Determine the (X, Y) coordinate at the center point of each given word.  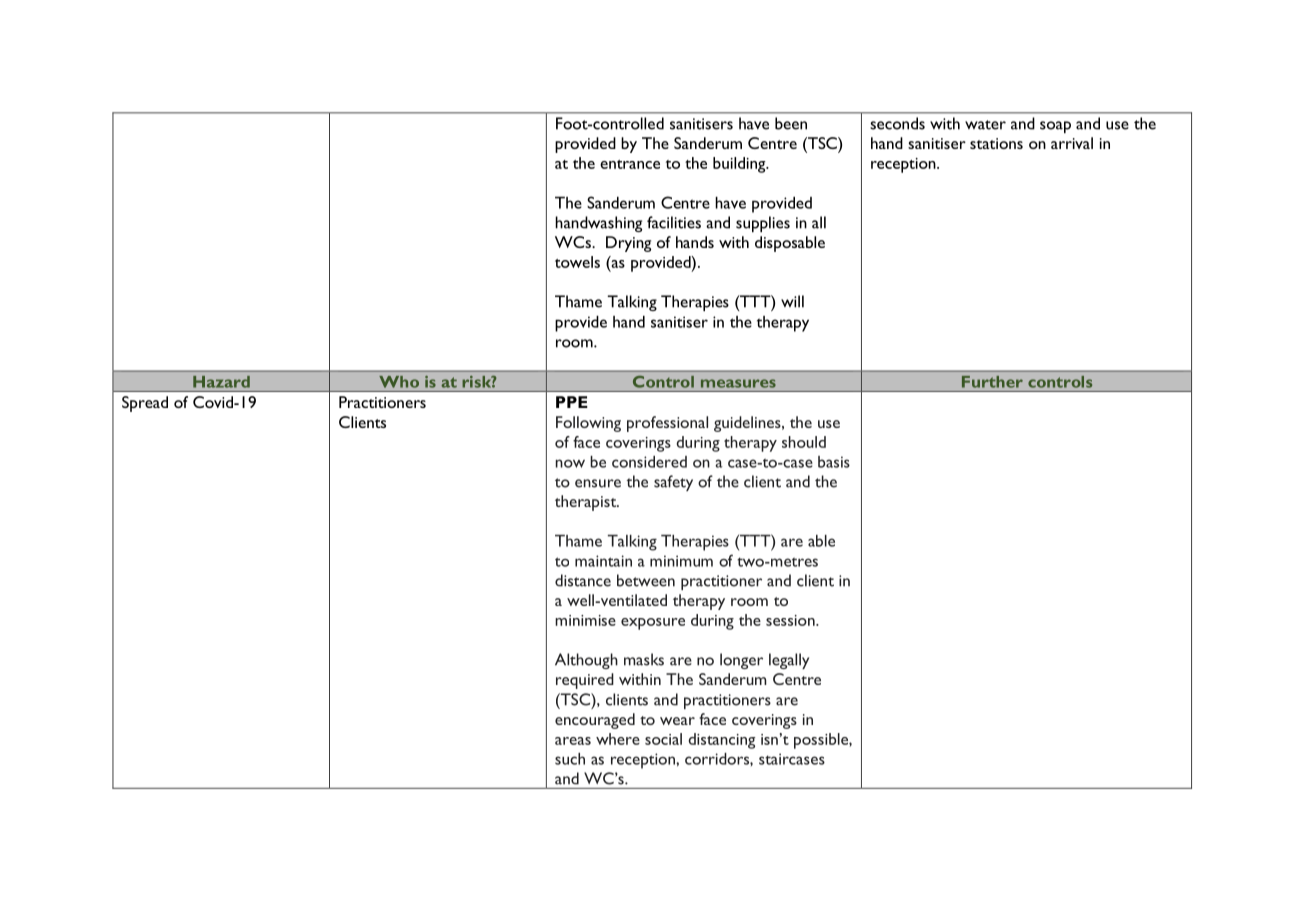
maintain (603, 561)
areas (573, 741)
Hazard (221, 381)
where (618, 739)
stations (996, 143)
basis (834, 462)
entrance (630, 164)
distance (583, 580)
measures (738, 383)
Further (992, 381)
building (740, 165)
